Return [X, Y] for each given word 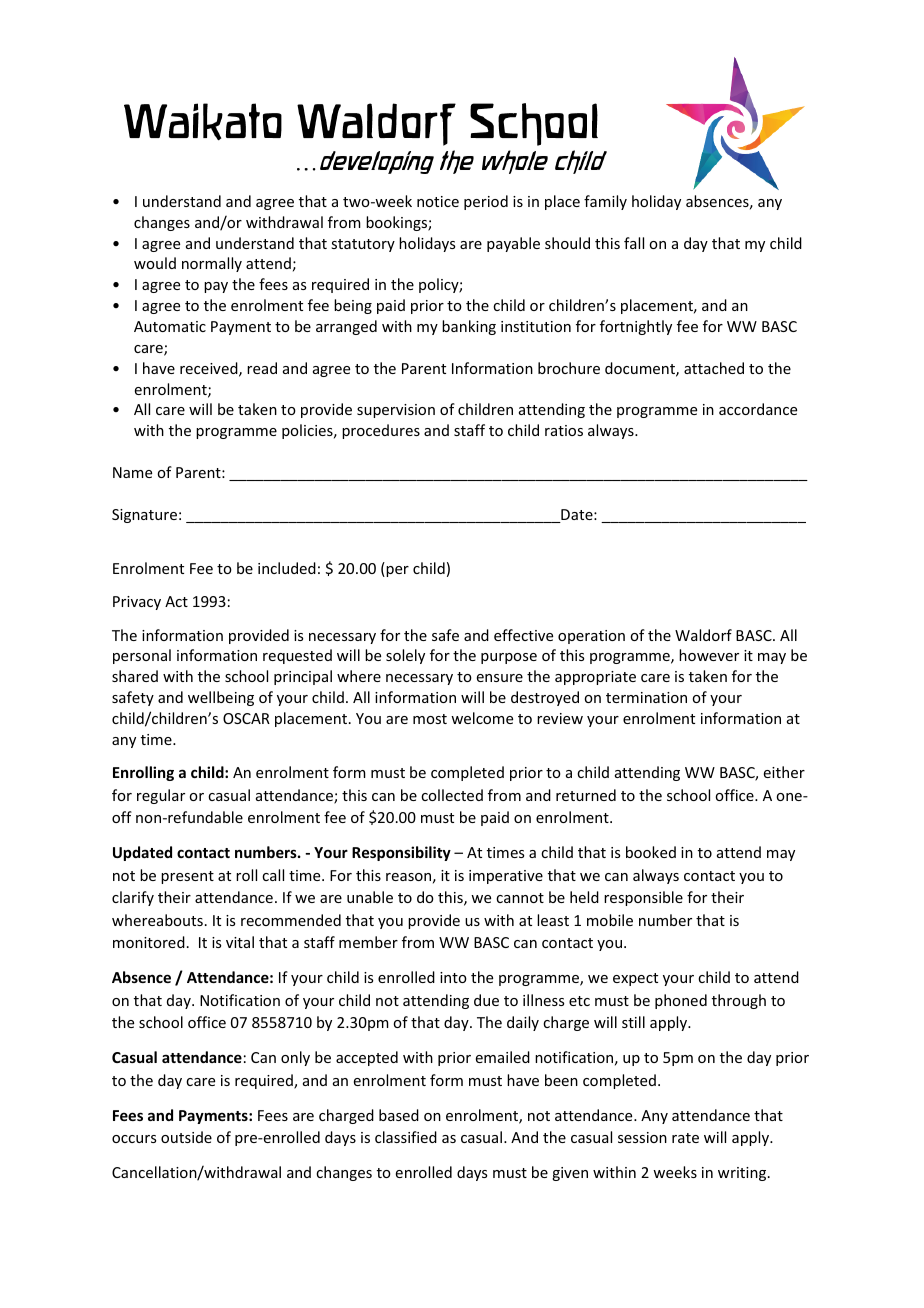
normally [212, 264]
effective [523, 635]
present [187, 877]
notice [438, 201]
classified [406, 1137]
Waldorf [703, 635]
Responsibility [401, 853]
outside [186, 1137]
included [287, 568]
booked [651, 852]
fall [634, 243]
